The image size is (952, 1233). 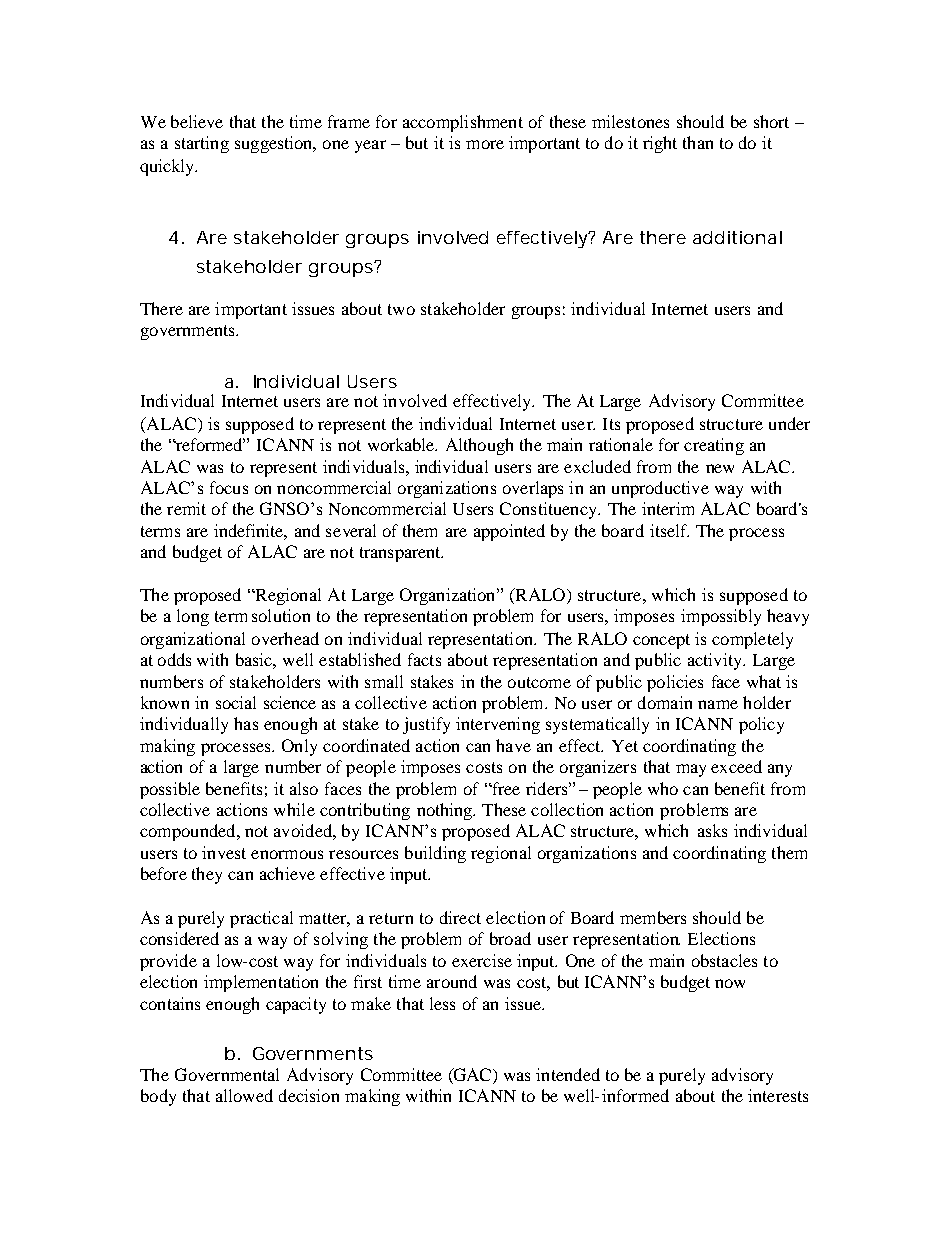 I want to click on impossibly, so click(x=721, y=617).
